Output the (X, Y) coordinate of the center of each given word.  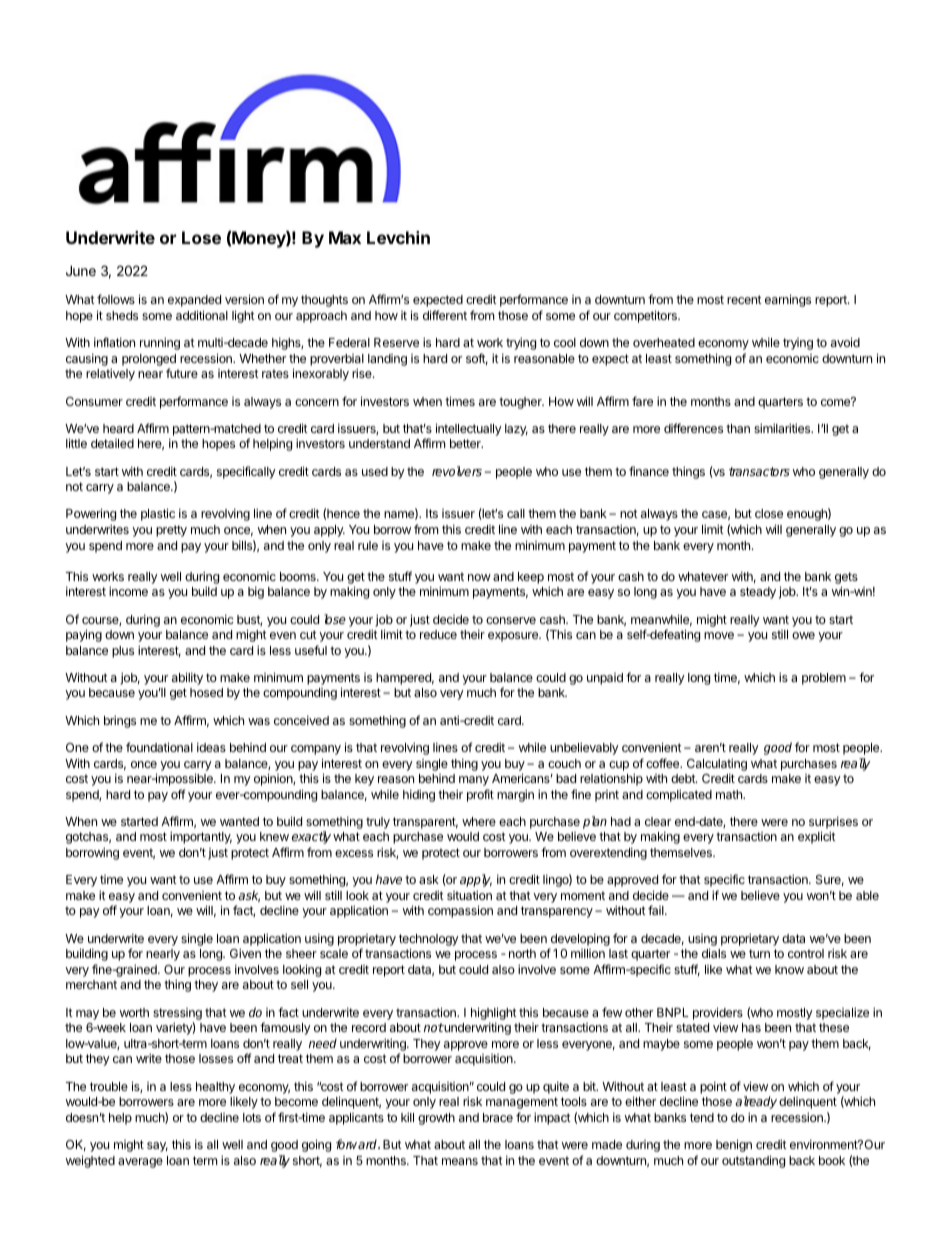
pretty (171, 531)
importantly (201, 837)
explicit (817, 837)
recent (744, 299)
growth (436, 1119)
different (445, 315)
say (157, 1147)
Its (432, 513)
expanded (194, 301)
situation (469, 895)
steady (758, 593)
